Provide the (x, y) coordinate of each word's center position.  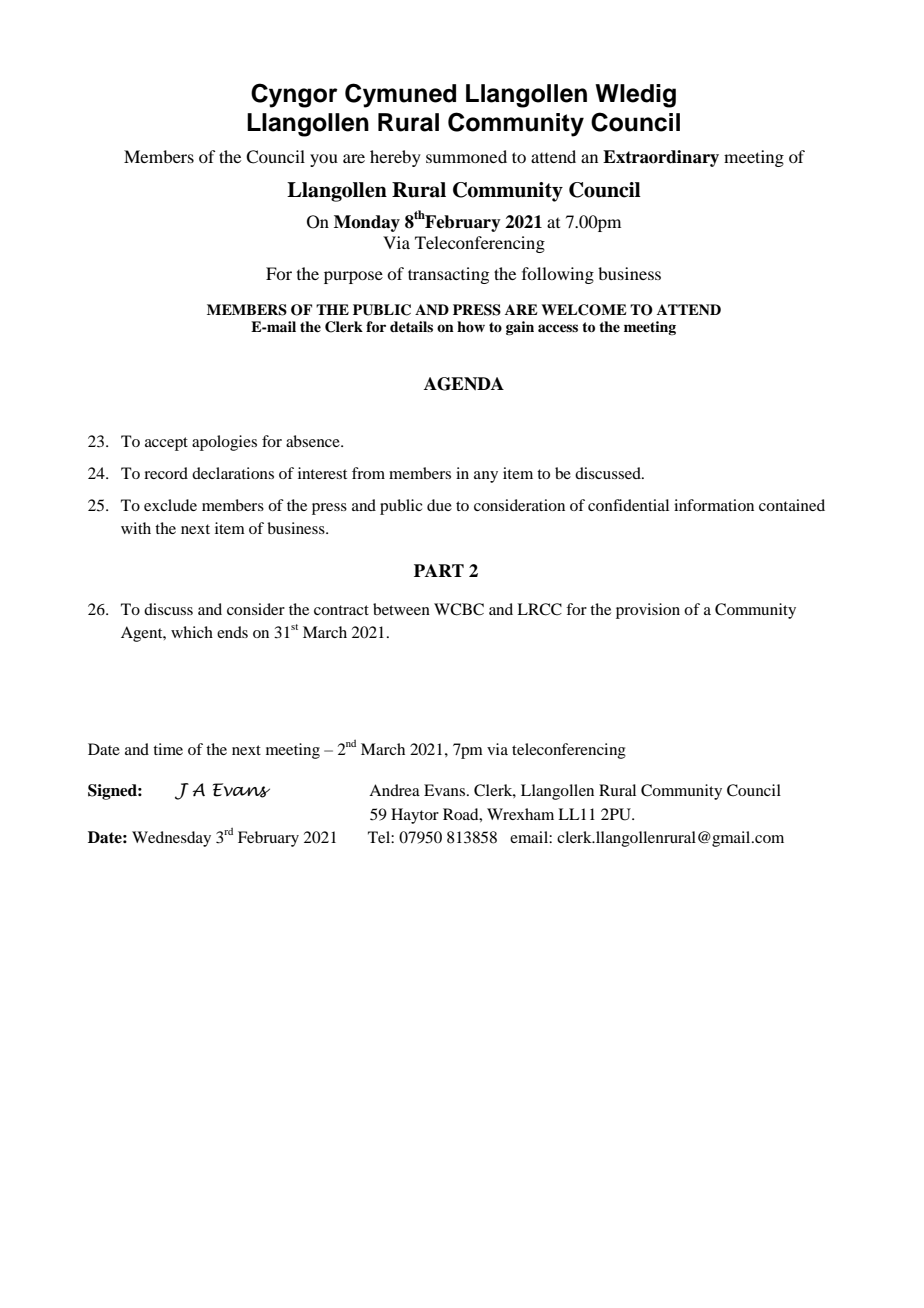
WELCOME (584, 310)
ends (232, 632)
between (401, 609)
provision (648, 611)
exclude (170, 505)
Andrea (394, 790)
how (471, 326)
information (714, 505)
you (324, 160)
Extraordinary (661, 158)
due (439, 505)
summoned (466, 156)
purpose (353, 277)
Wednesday (171, 839)
